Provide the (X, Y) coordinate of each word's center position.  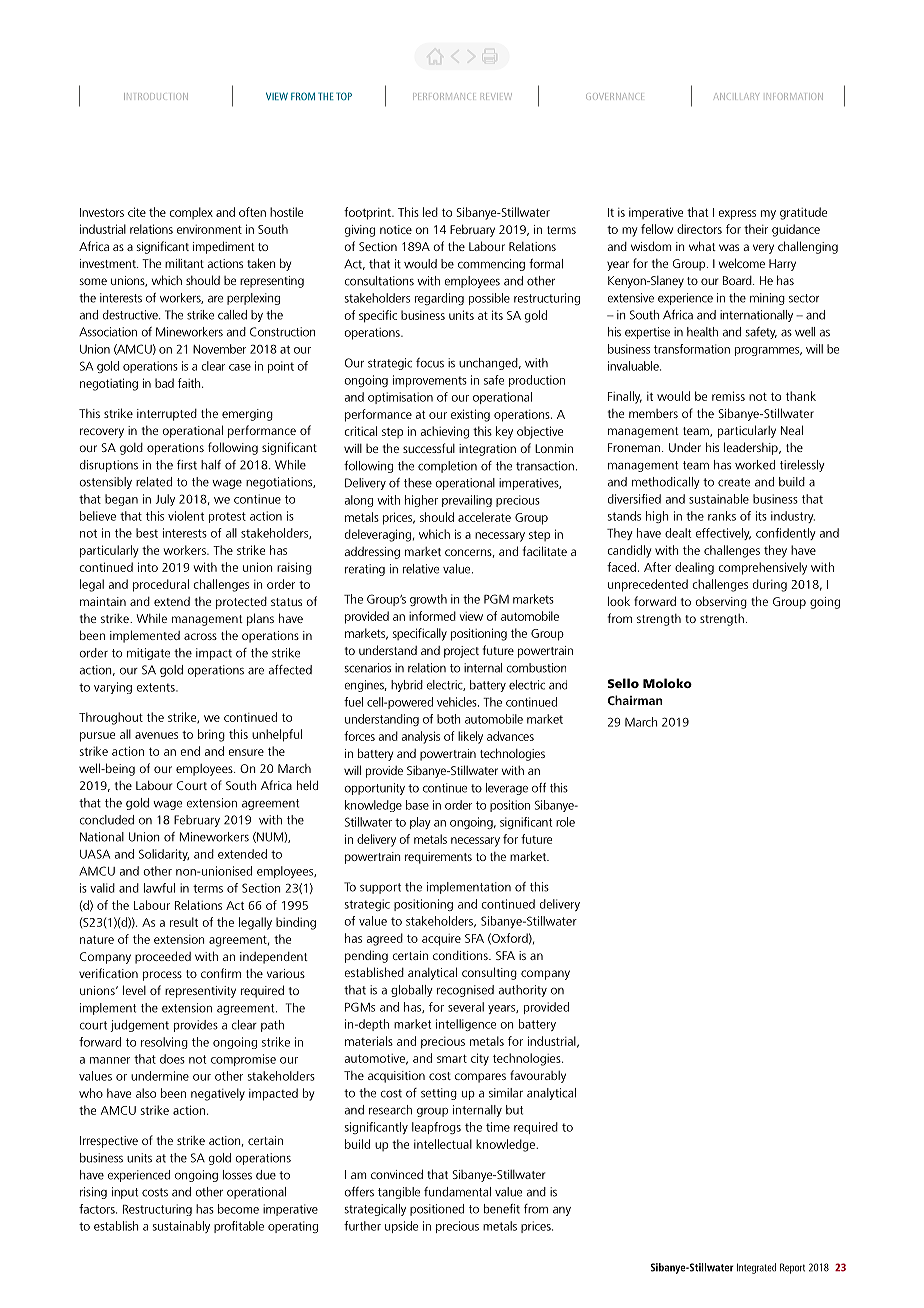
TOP (344, 96)
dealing (694, 568)
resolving (164, 1043)
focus (430, 363)
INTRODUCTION (156, 96)
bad (164, 383)
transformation (692, 349)
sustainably (181, 1227)
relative (421, 569)
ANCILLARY (736, 96)
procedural (161, 585)
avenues (156, 735)
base (417, 805)
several (466, 1007)
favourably (538, 1076)
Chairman (635, 700)
